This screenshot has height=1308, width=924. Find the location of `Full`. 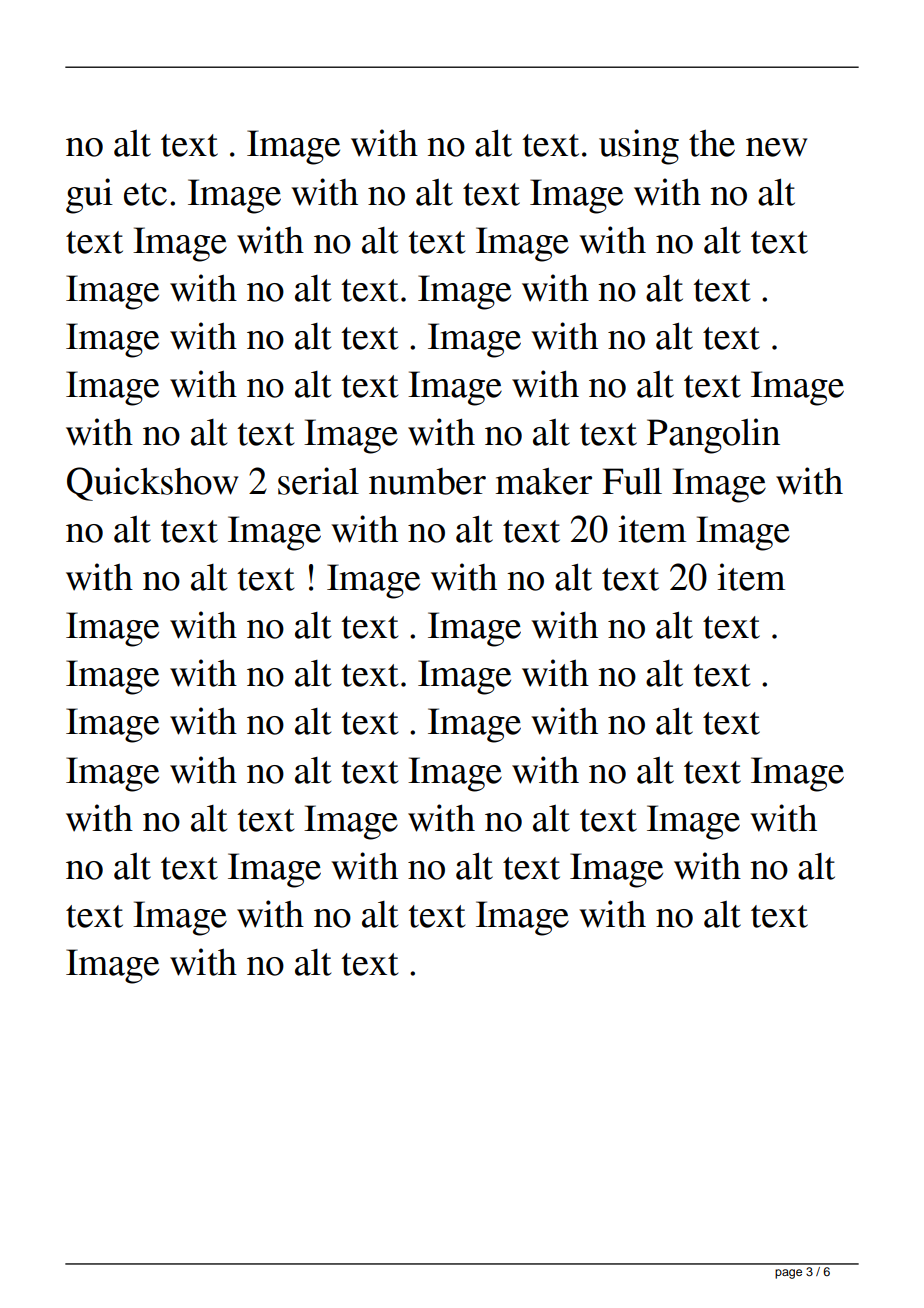

Full is located at coordinates (632, 481).
